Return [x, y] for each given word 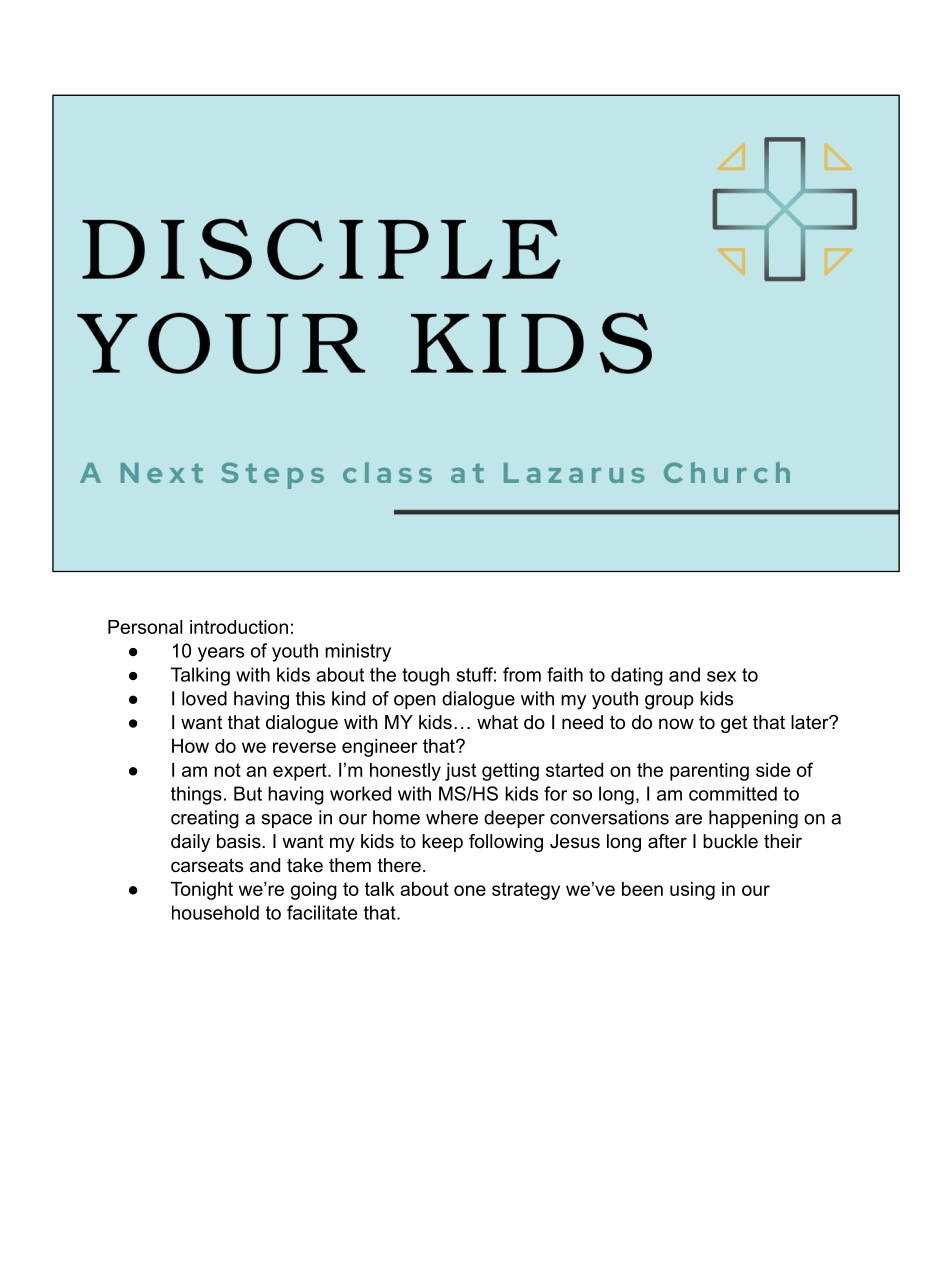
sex [721, 676]
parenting [709, 772]
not [227, 770]
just [460, 772]
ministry [358, 652]
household [215, 912]
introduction [239, 627]
